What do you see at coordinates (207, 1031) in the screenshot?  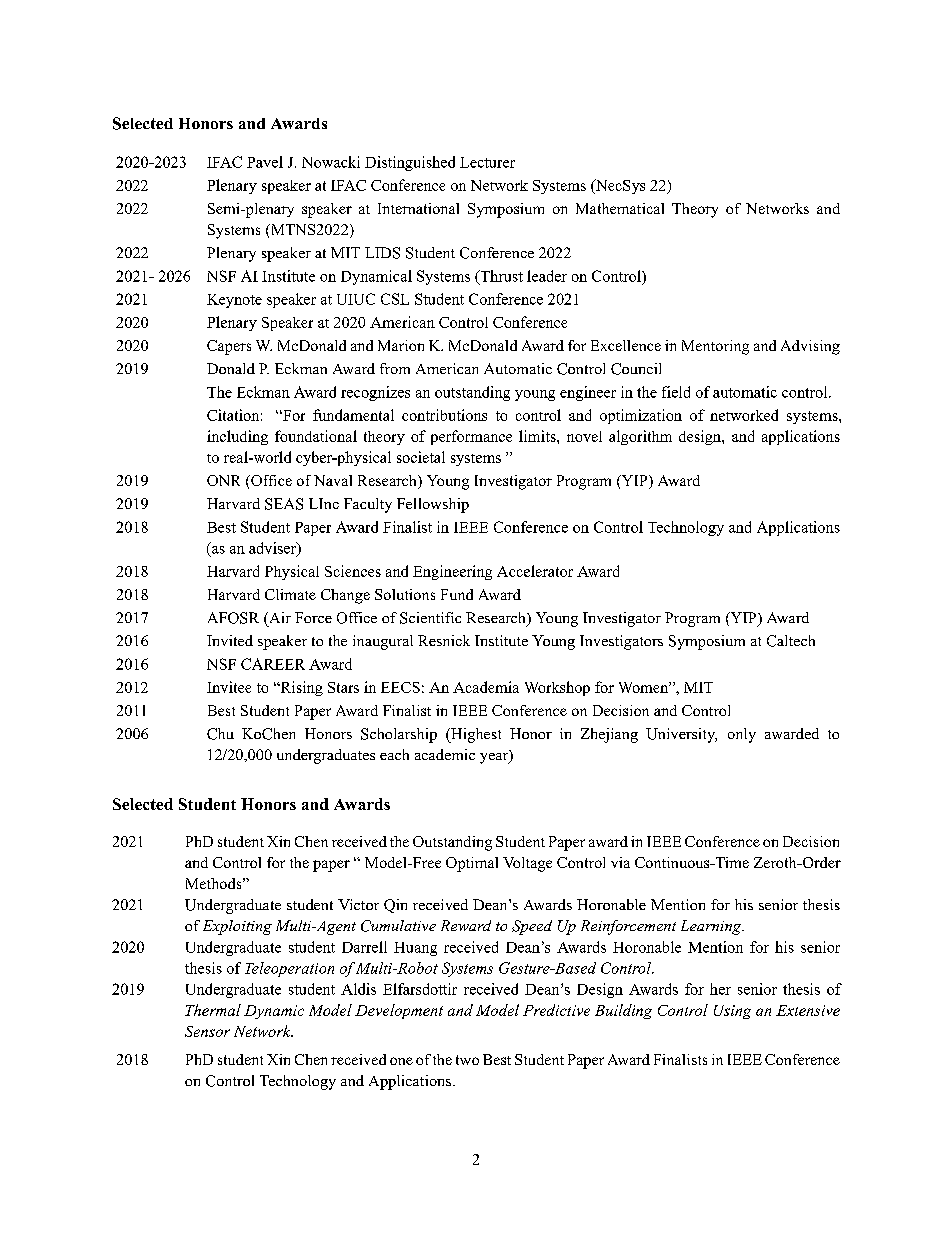 I see `Sensor` at bounding box center [207, 1031].
